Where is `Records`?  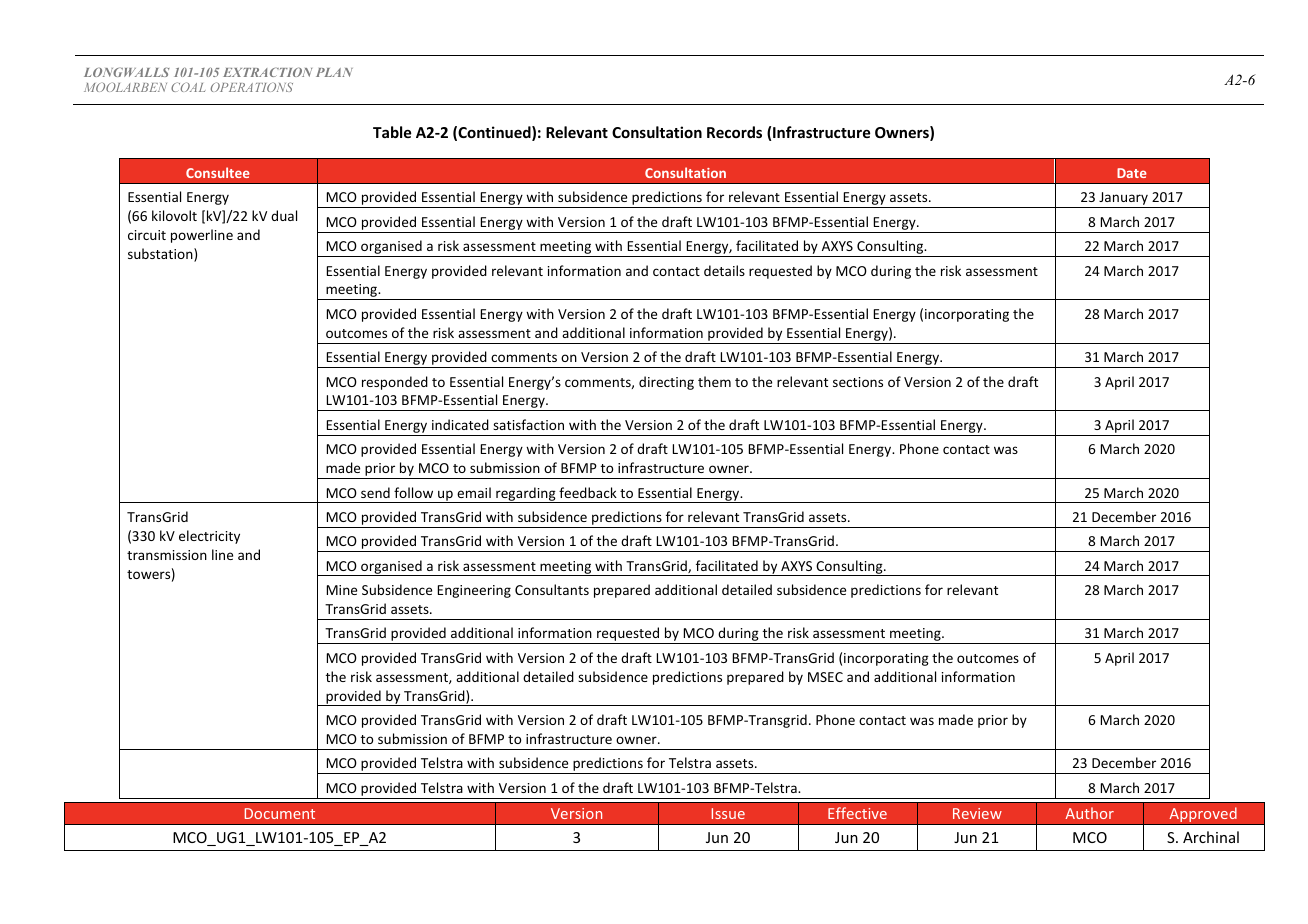 Records is located at coordinates (734, 132).
